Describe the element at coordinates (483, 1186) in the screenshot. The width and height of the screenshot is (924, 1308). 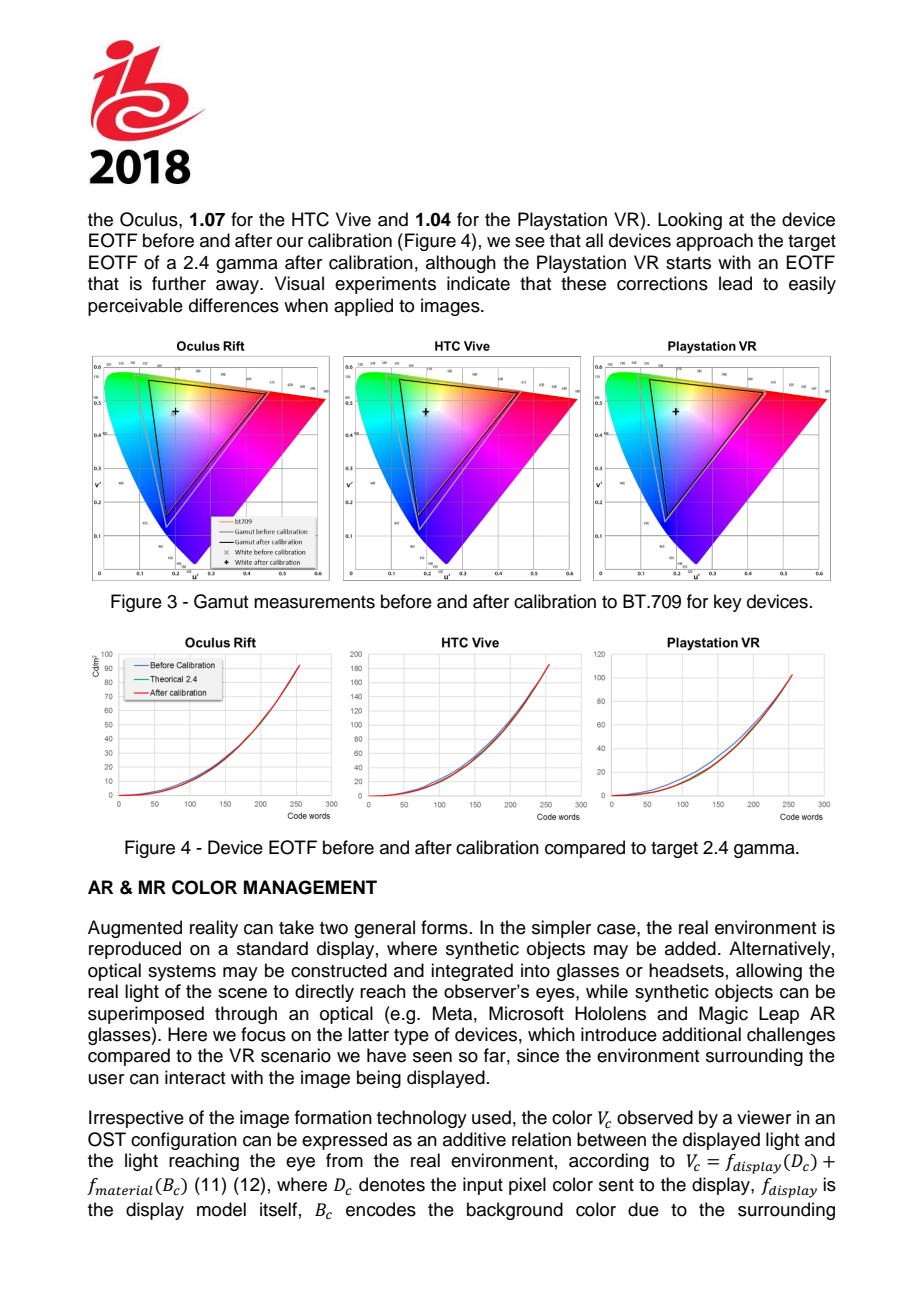
I see `input` at that location.
